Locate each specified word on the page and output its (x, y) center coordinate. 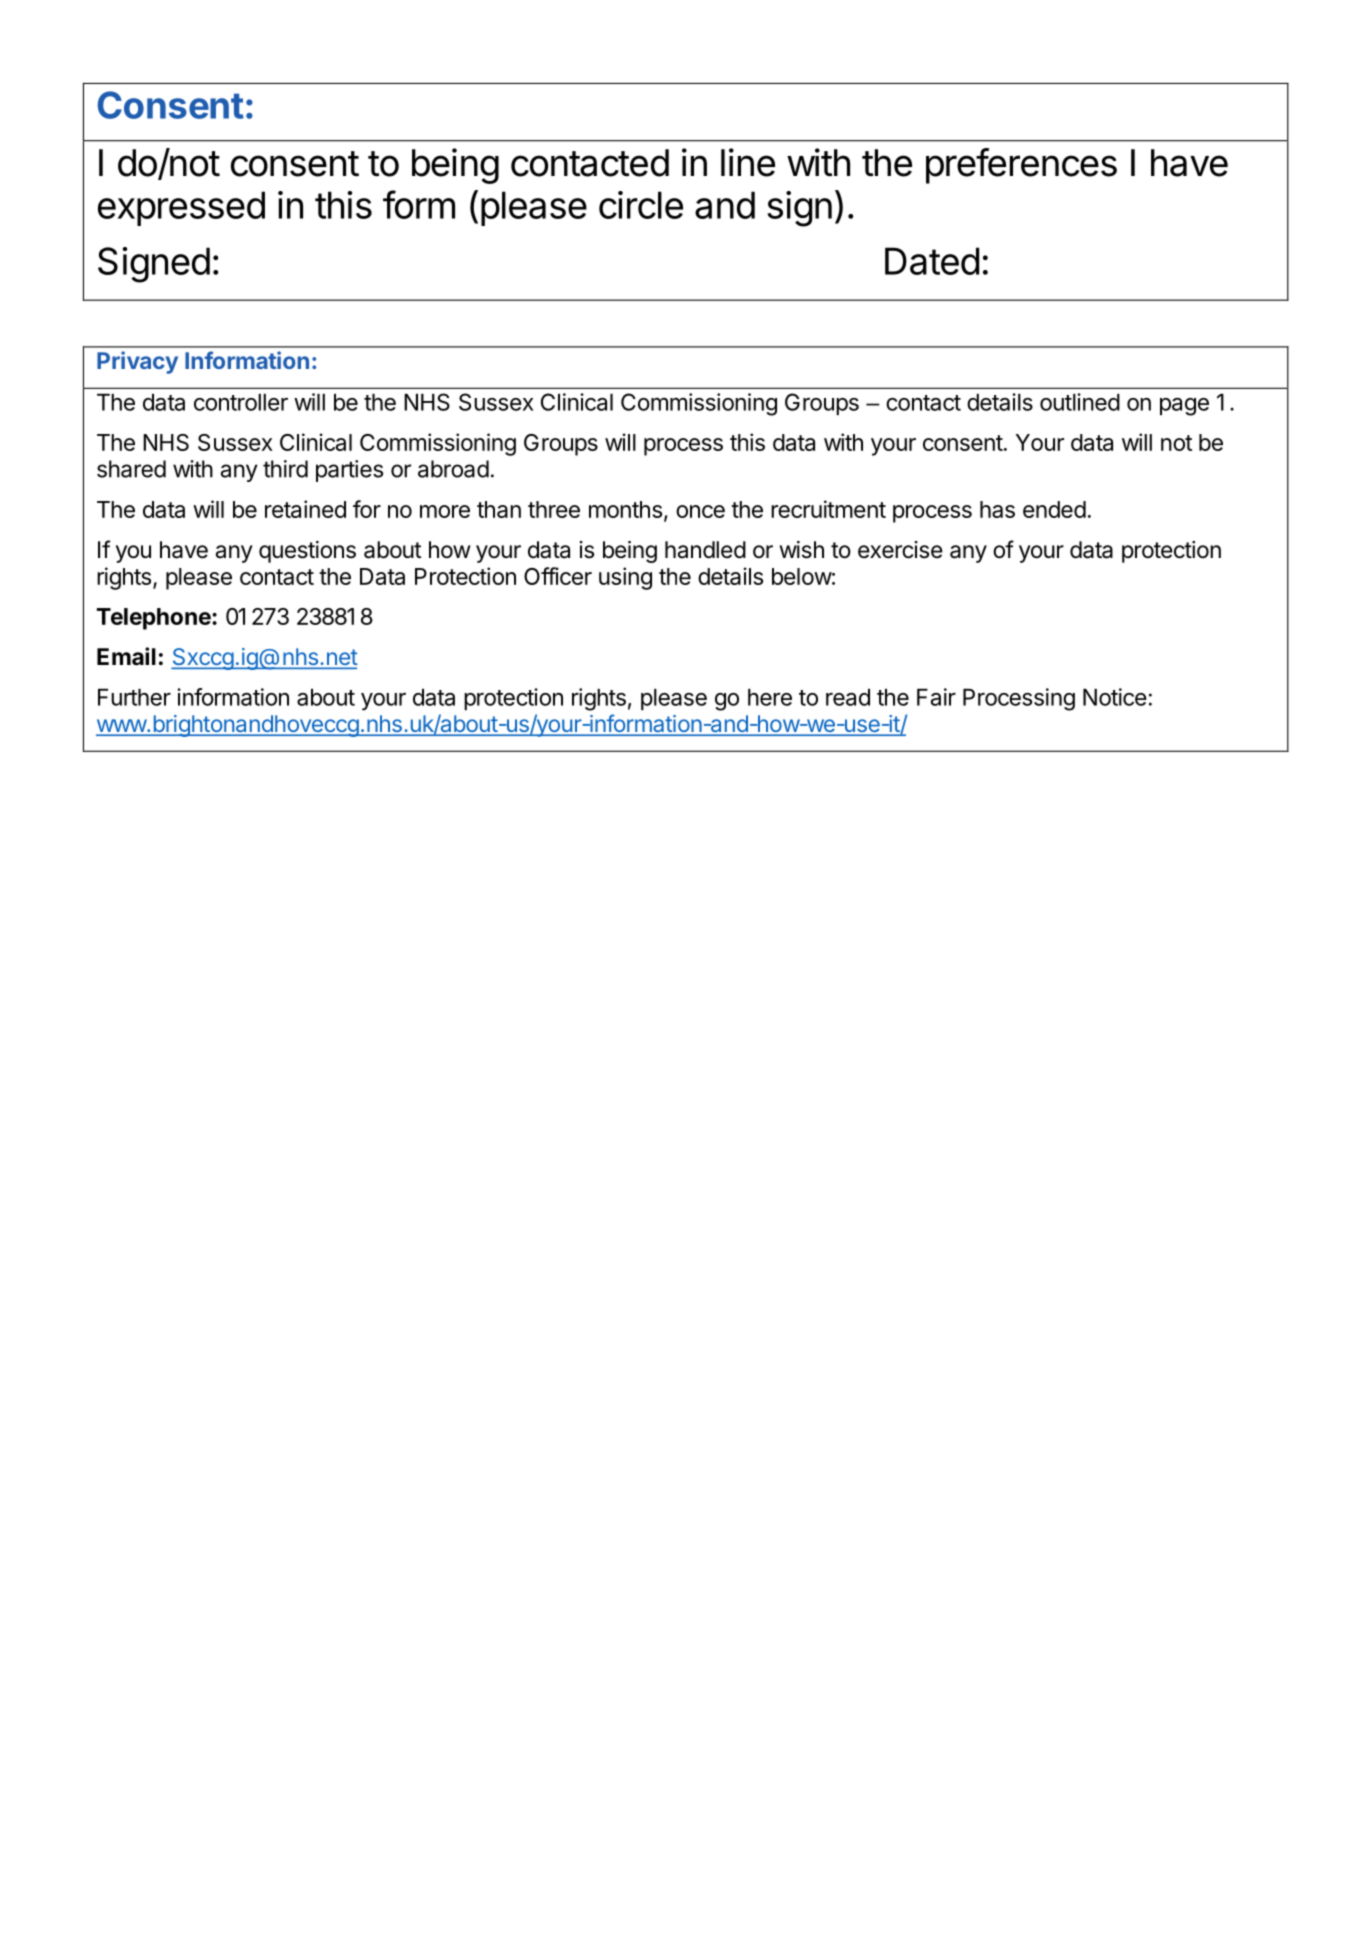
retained (305, 509)
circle (641, 205)
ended (1054, 509)
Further (134, 697)
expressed (181, 208)
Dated (932, 261)
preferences (1021, 166)
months (625, 509)
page (1184, 407)
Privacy (137, 362)
